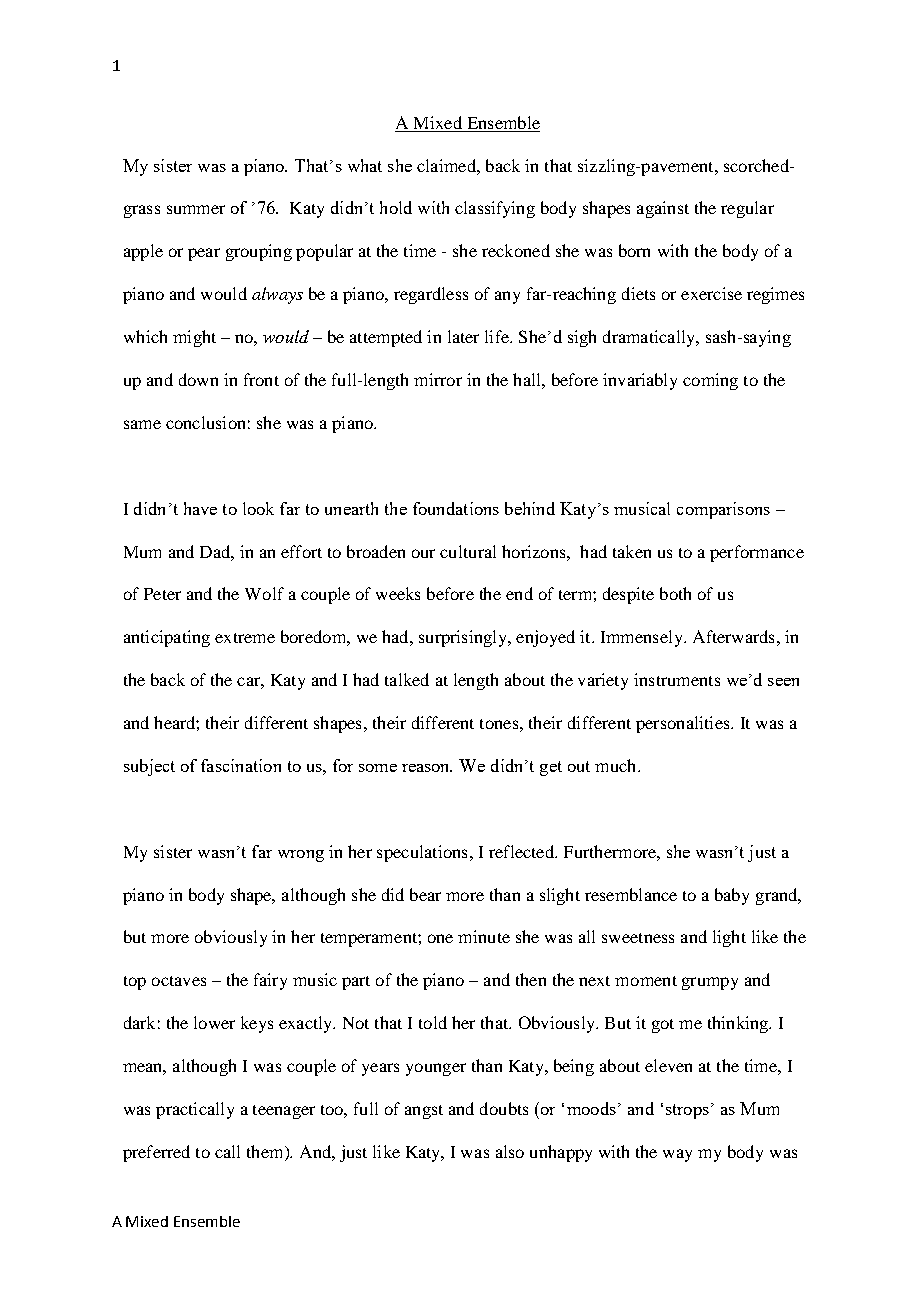  What do you see at coordinates (301, 856) in the page?
I see `wrong` at bounding box center [301, 856].
